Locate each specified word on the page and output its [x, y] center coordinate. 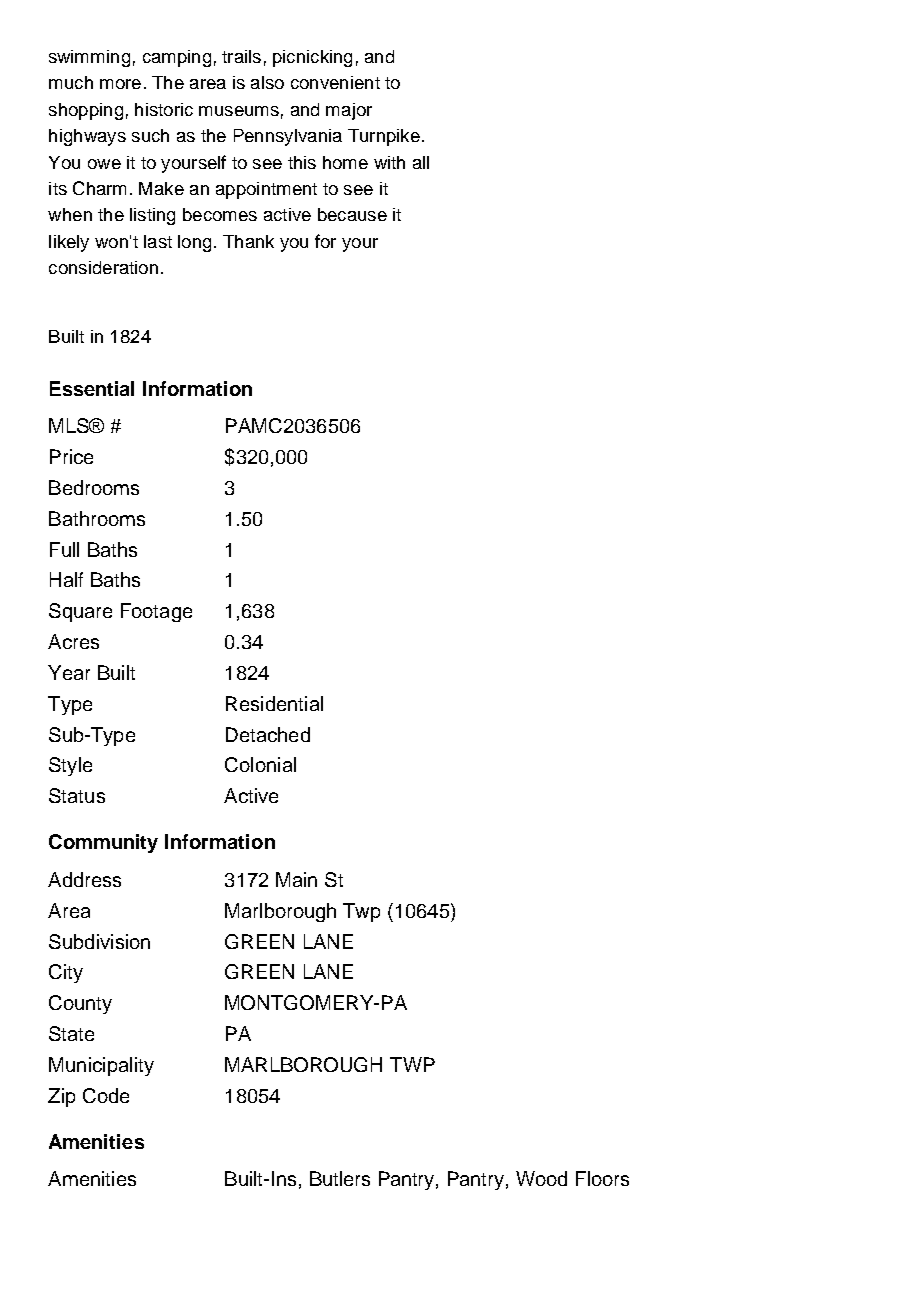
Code [106, 1095]
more [120, 84]
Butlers [340, 1178]
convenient [335, 82]
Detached [268, 734]
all [421, 162]
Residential [274, 703]
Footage [156, 612]
